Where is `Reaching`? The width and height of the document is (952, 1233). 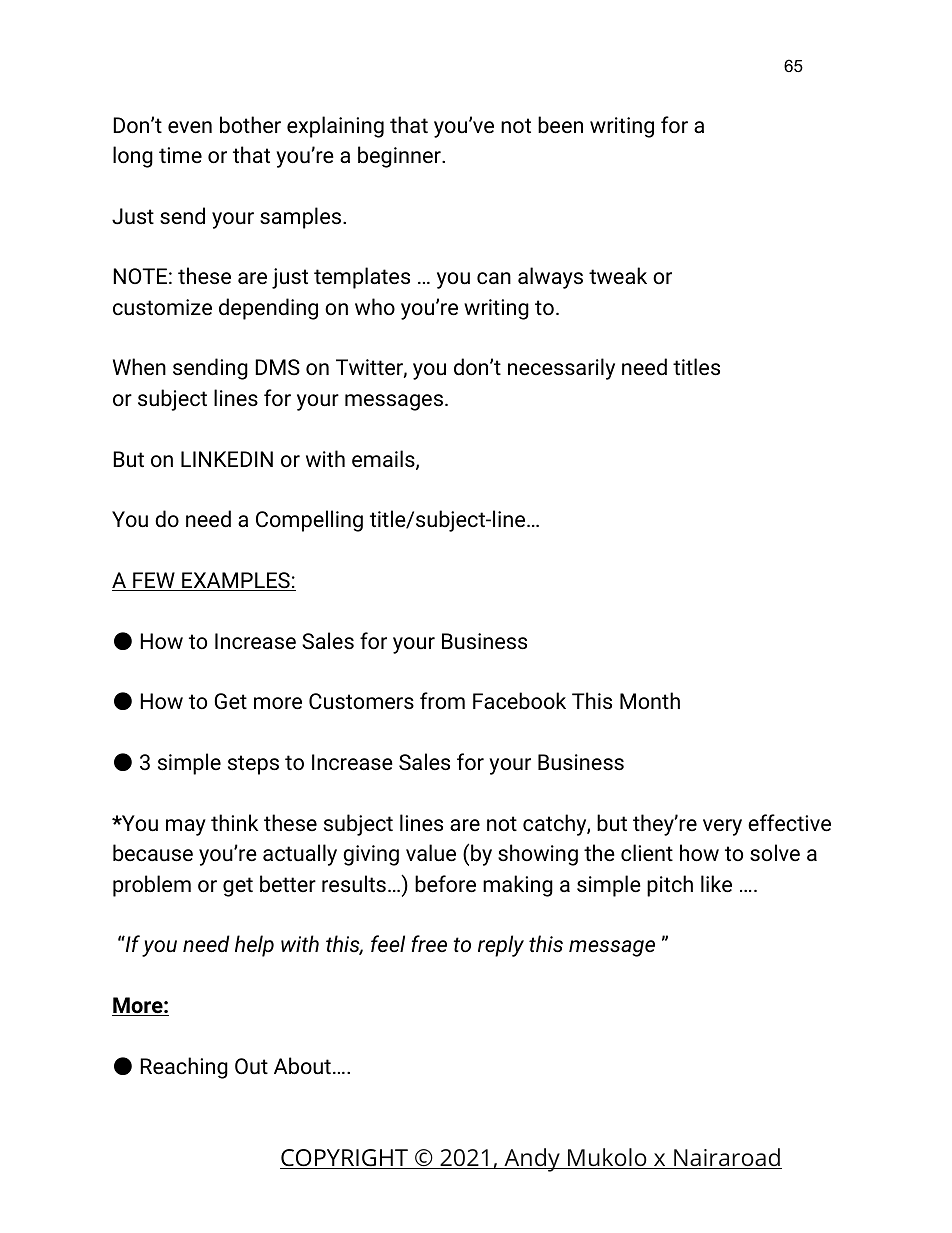
Reaching is located at coordinates (184, 1068).
